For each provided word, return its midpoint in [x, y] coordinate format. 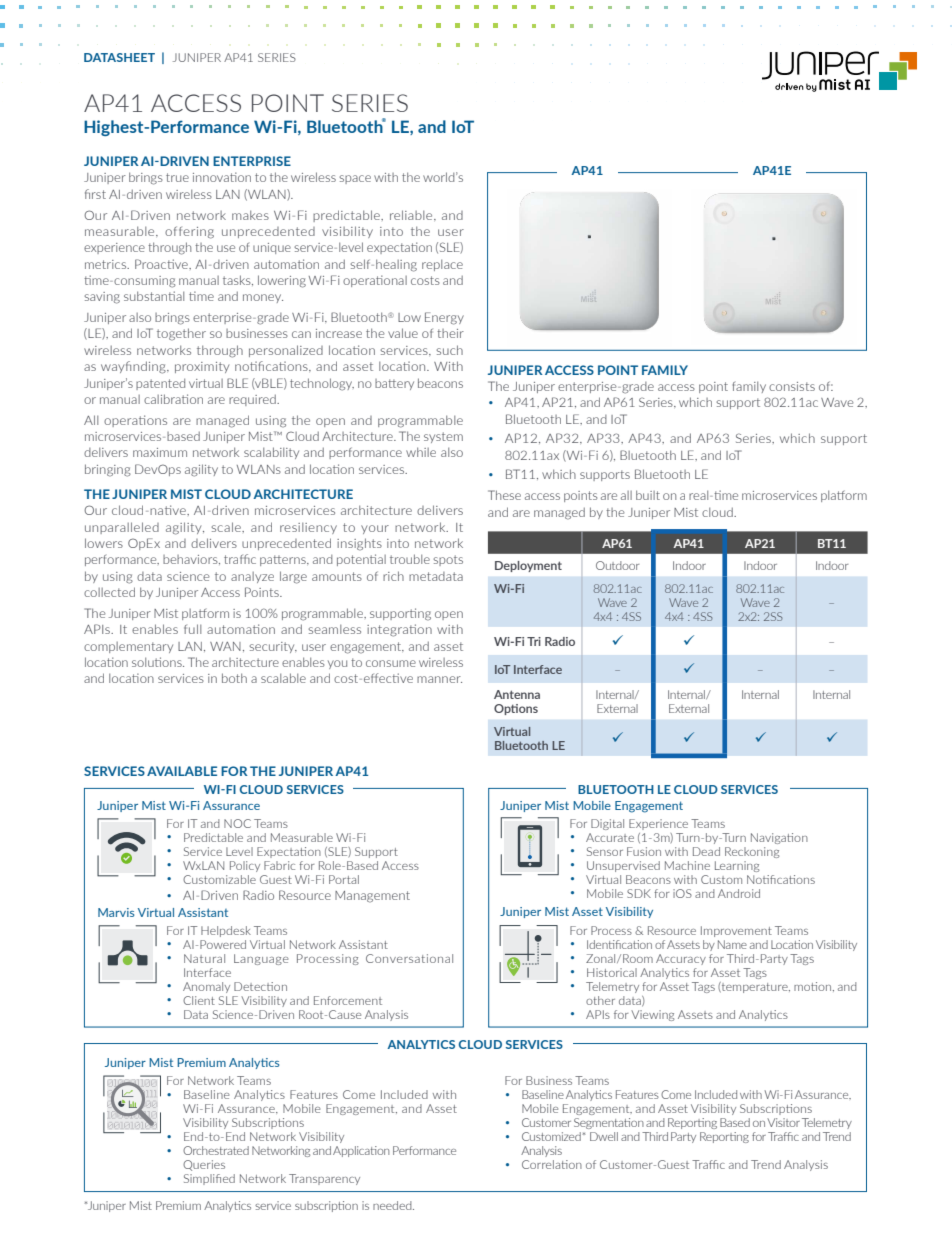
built [648, 495]
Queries [204, 1165]
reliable [412, 215]
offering [189, 232]
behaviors [191, 560]
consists [792, 386]
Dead [706, 851]
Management [372, 897]
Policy [245, 866]
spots [448, 560]
